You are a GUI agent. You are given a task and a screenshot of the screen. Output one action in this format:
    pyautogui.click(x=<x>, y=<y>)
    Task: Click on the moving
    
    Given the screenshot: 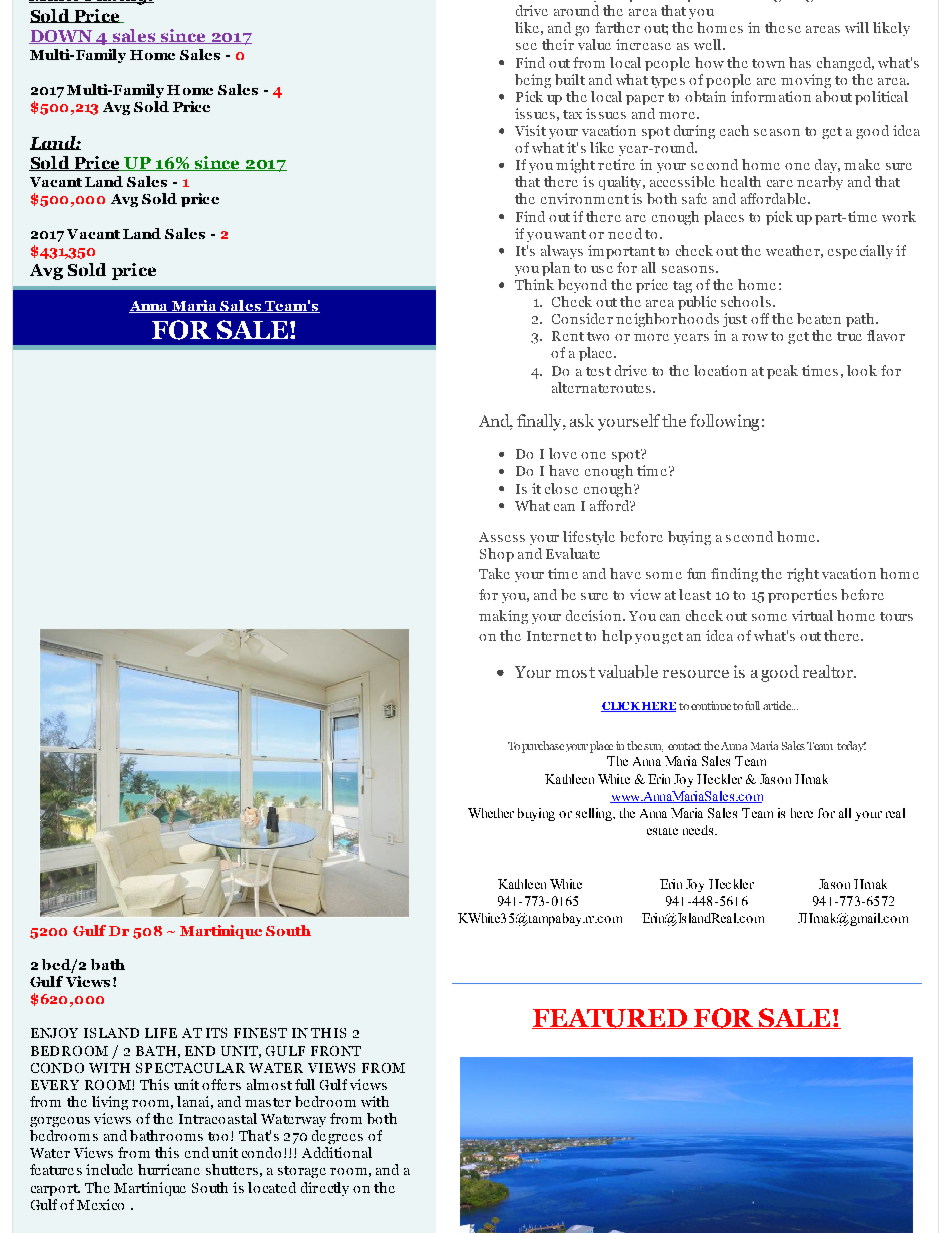 What is the action you would take?
    pyautogui.click(x=806, y=81)
